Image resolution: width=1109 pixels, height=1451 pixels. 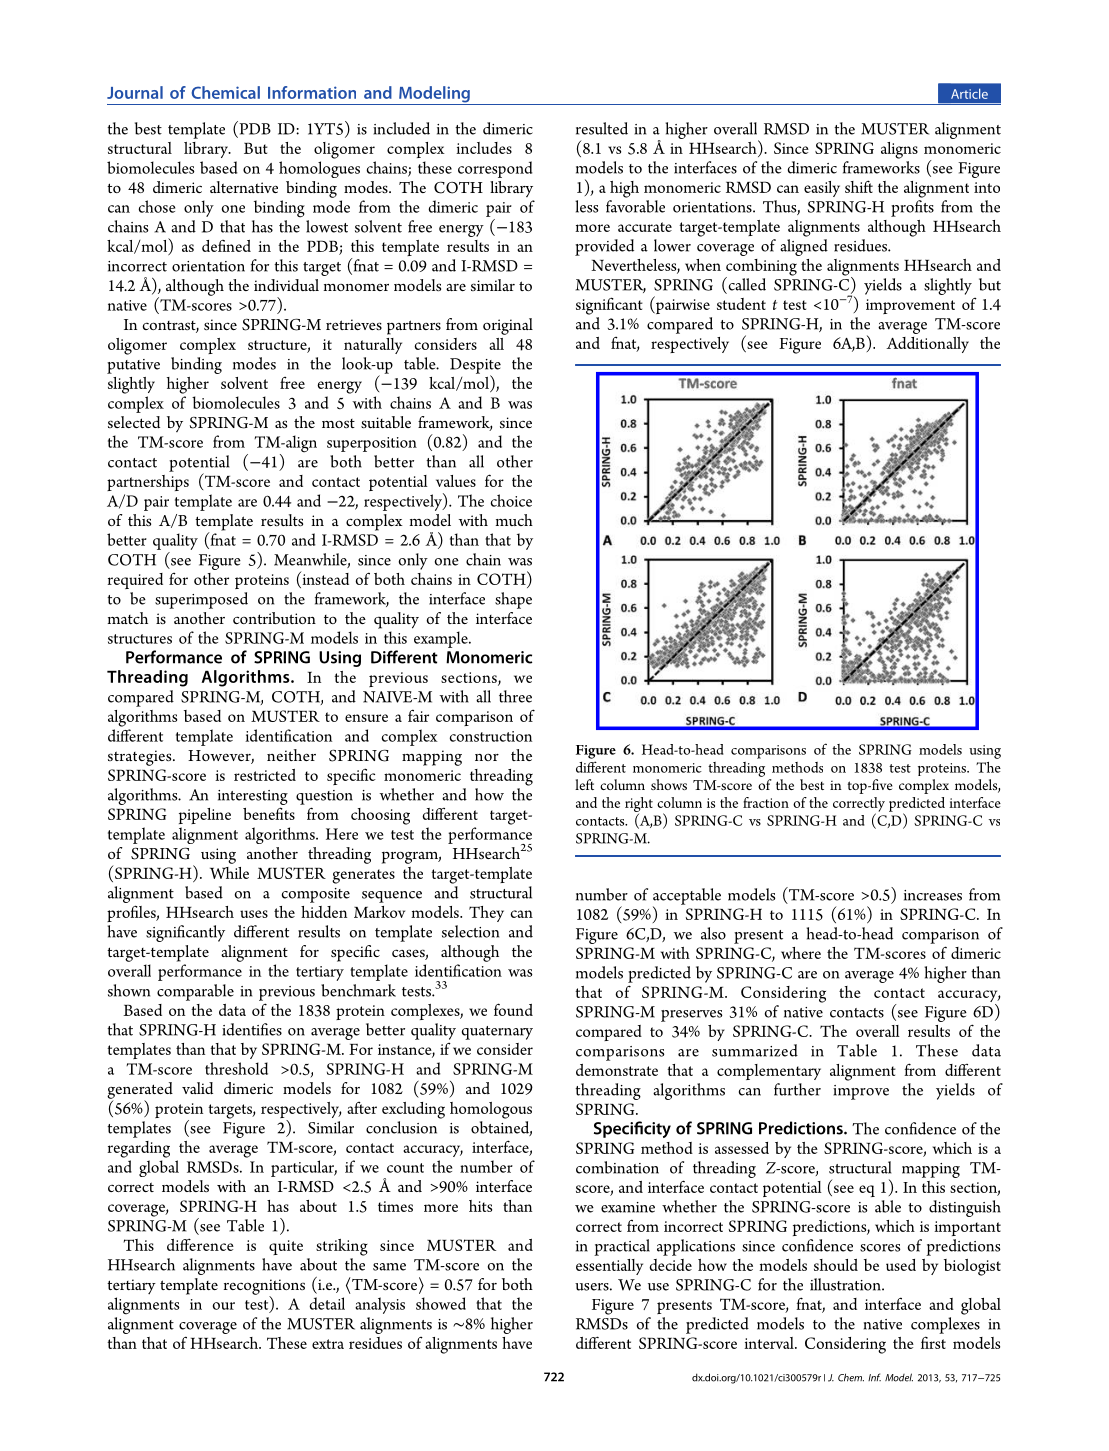 I want to click on Additionally, so click(x=927, y=345).
